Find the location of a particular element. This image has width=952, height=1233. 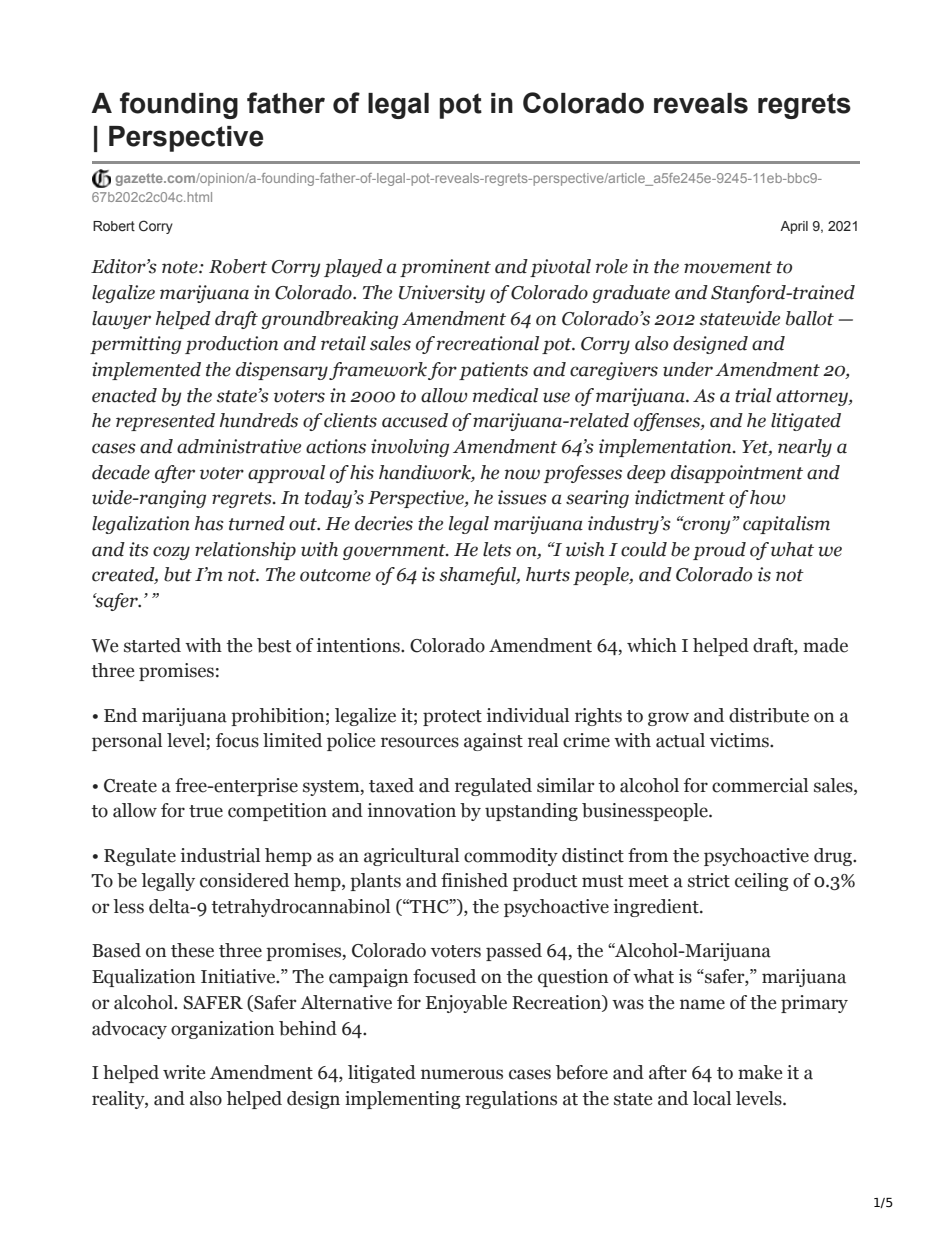

finished is located at coordinates (474, 880).
